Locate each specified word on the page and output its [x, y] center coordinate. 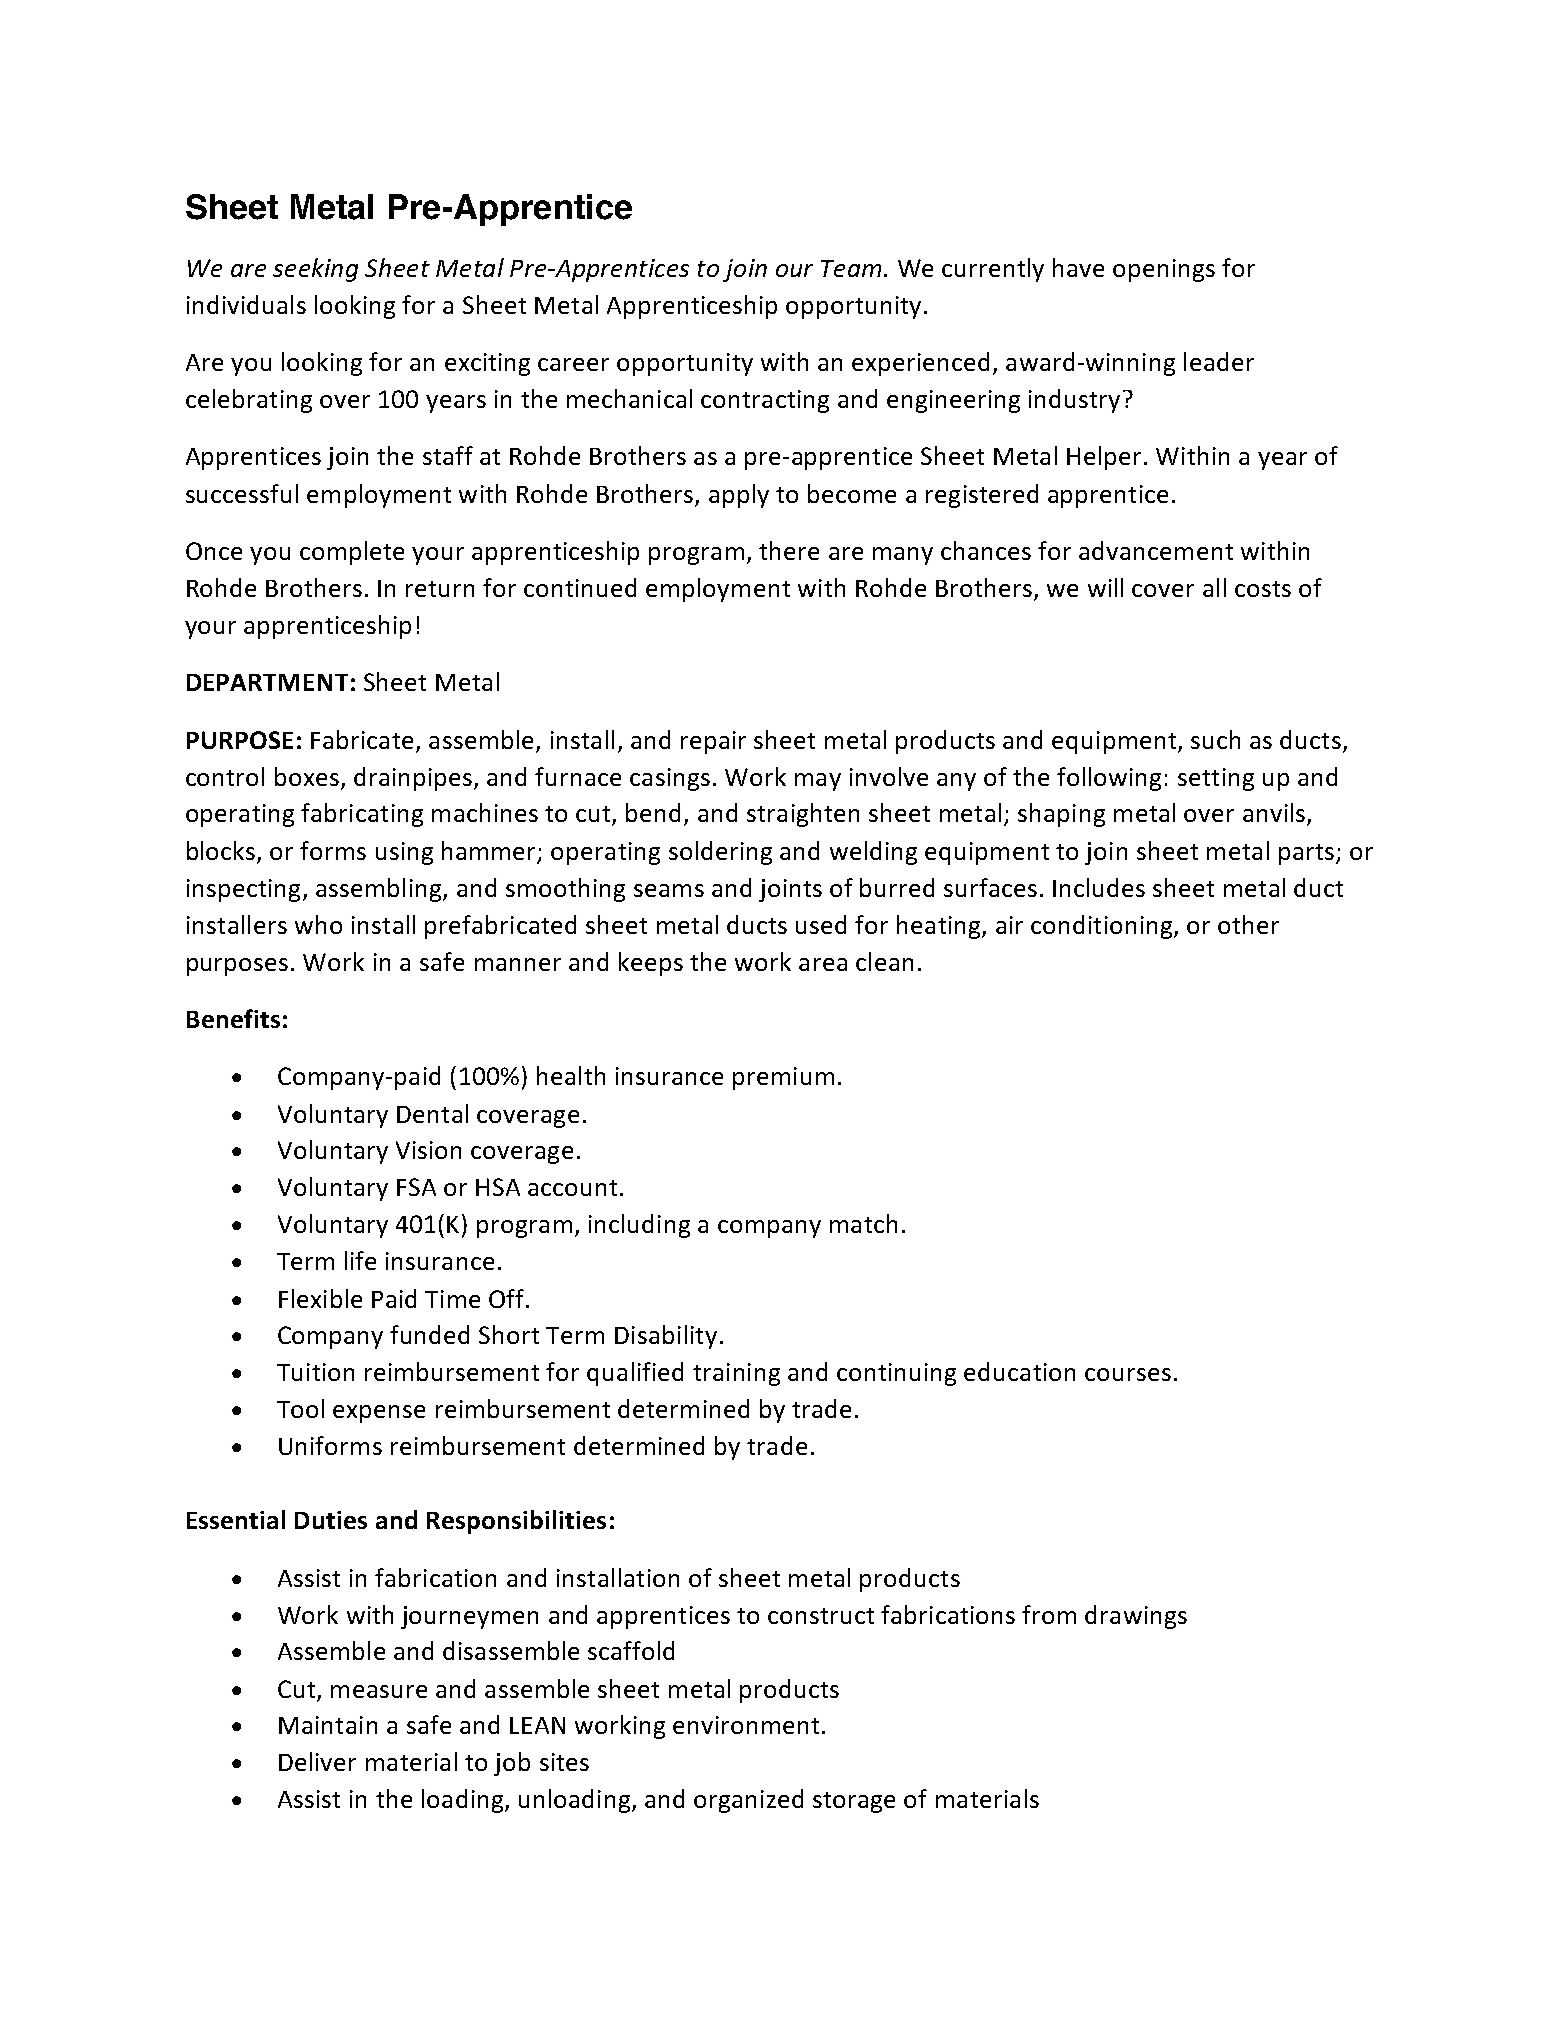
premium [783, 1078]
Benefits [233, 1018]
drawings [1136, 1617]
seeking [315, 270]
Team [851, 268]
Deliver [317, 1761]
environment [746, 1725]
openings [1164, 270]
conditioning [1103, 927]
